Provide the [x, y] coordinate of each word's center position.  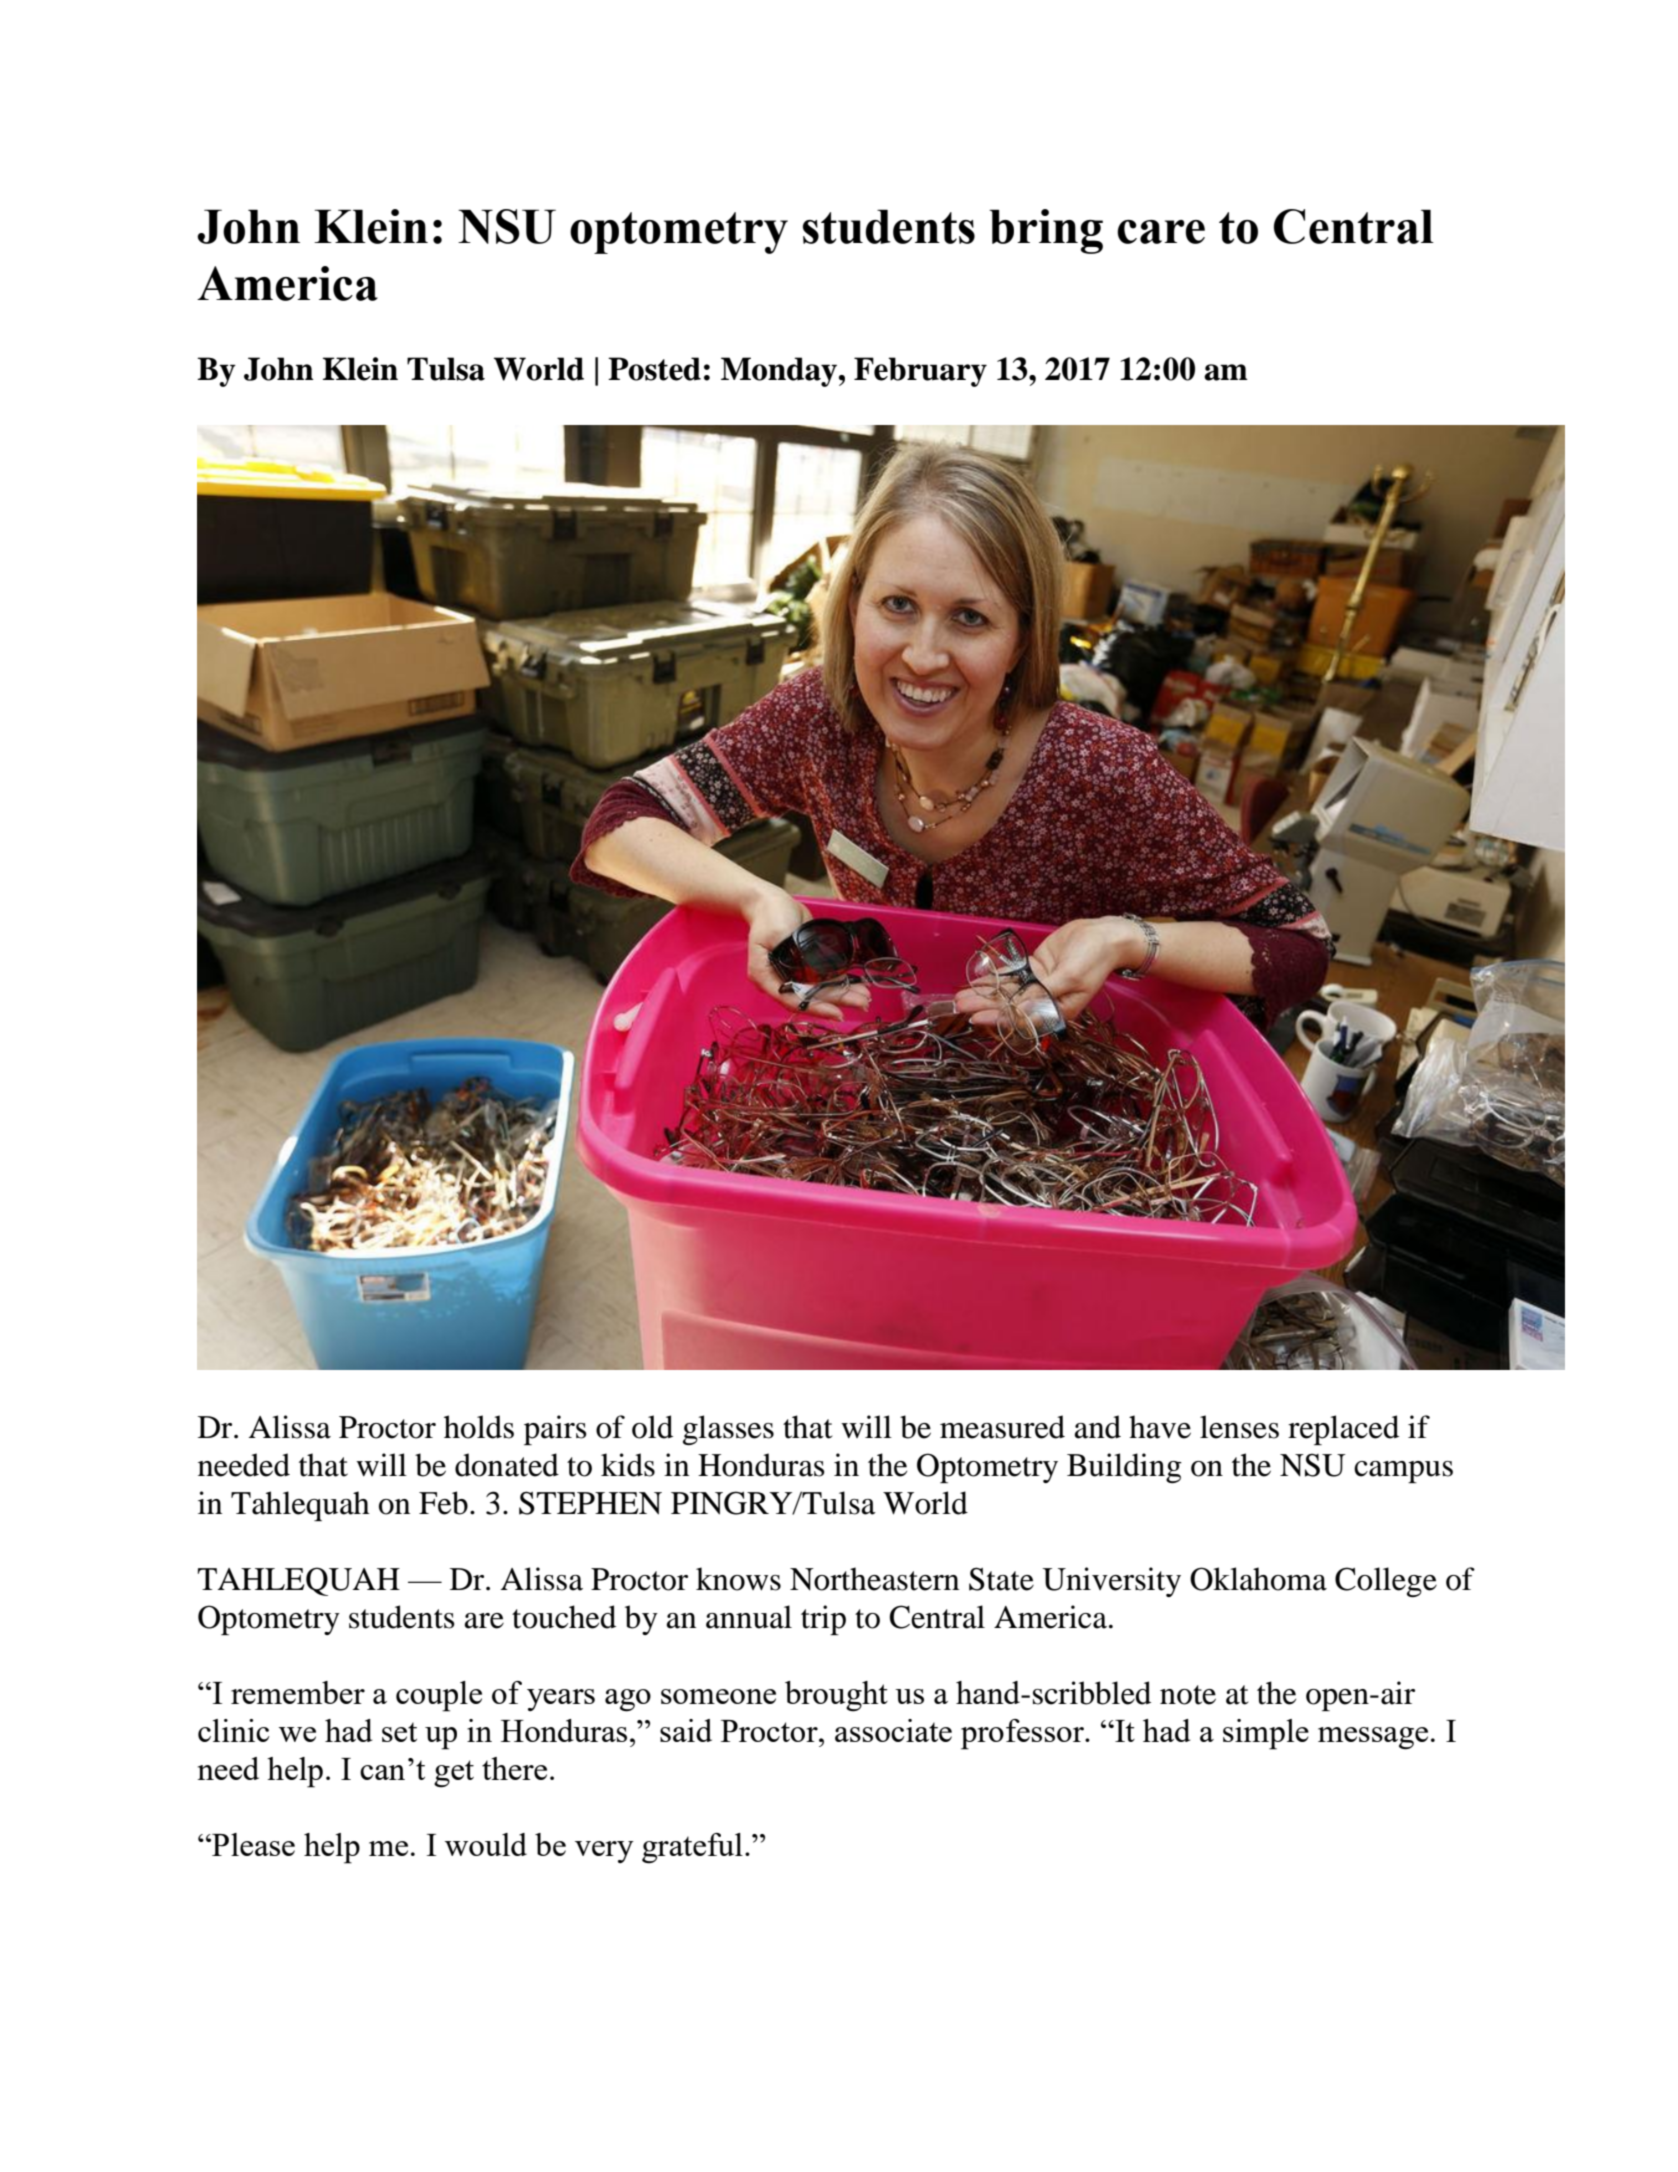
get [454, 1774]
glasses [728, 1430]
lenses [1239, 1427]
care [1161, 232]
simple [1266, 1734]
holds [479, 1427]
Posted [654, 369]
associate [893, 1730]
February [920, 372]
